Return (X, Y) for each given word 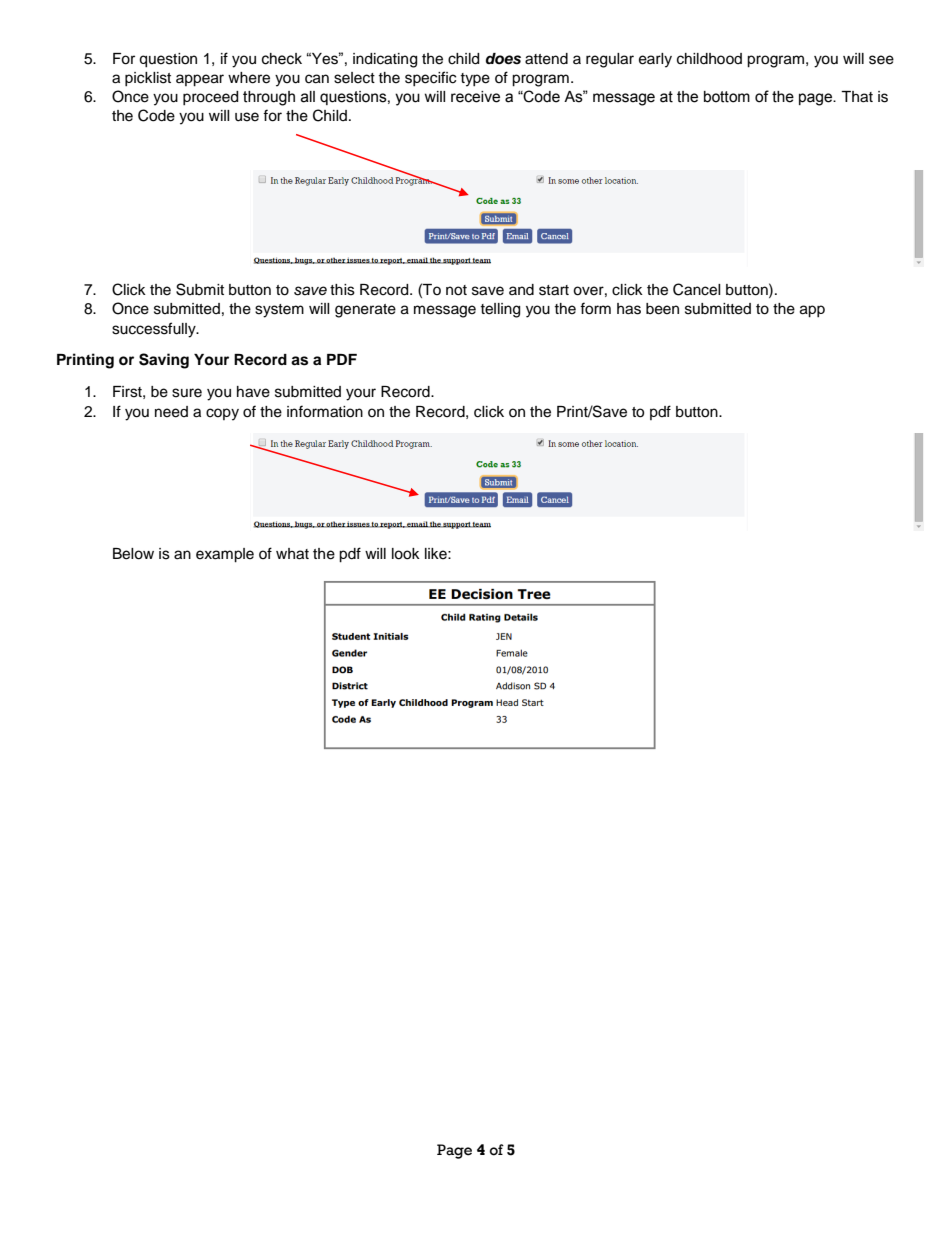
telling (500, 310)
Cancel (697, 289)
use (247, 117)
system (279, 311)
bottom (727, 97)
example (225, 555)
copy (222, 414)
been (662, 309)
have (253, 392)
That (857, 97)
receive (475, 97)
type (475, 80)
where (249, 78)
